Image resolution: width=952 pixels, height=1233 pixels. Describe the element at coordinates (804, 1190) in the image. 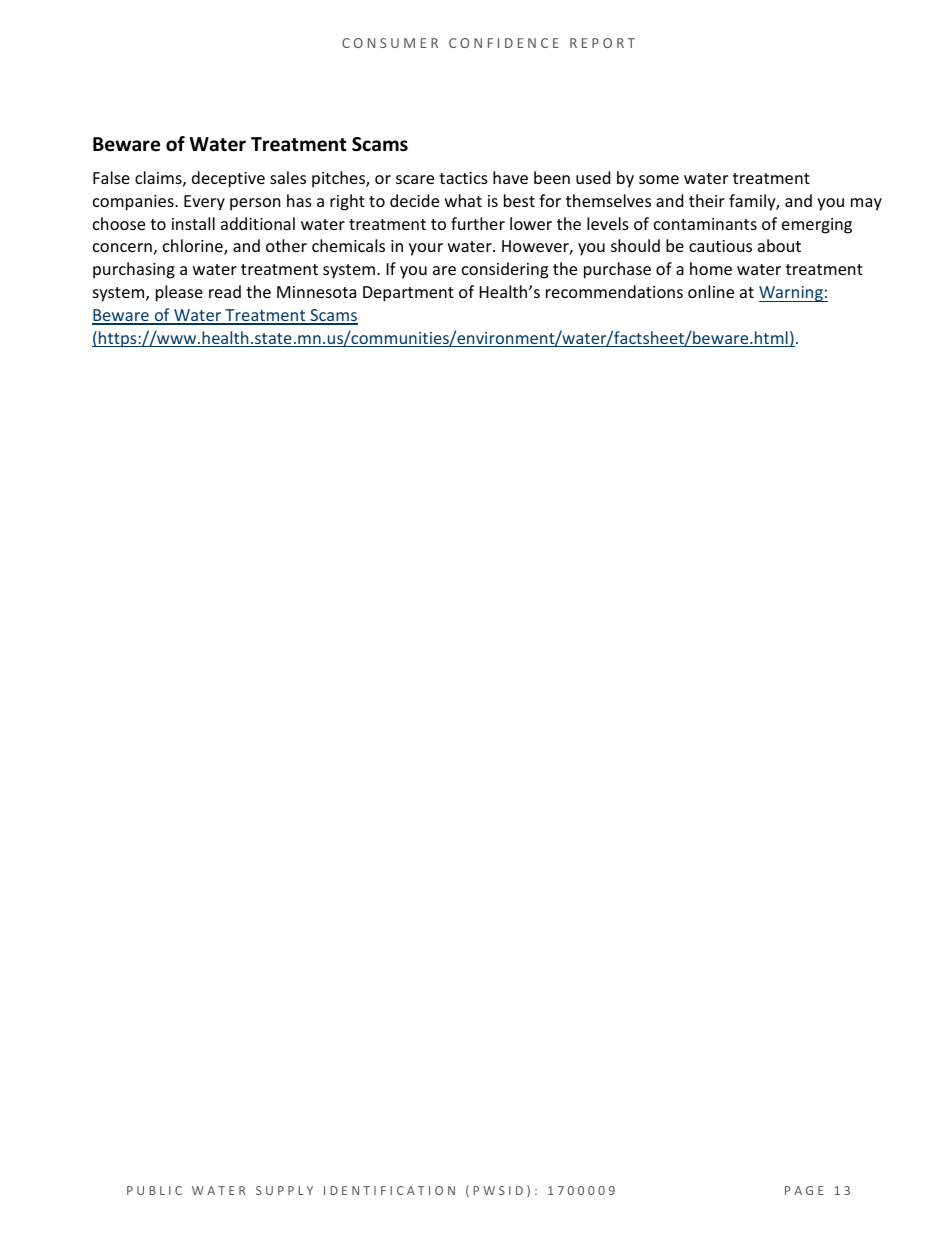

I see `PAGE` at that location.
